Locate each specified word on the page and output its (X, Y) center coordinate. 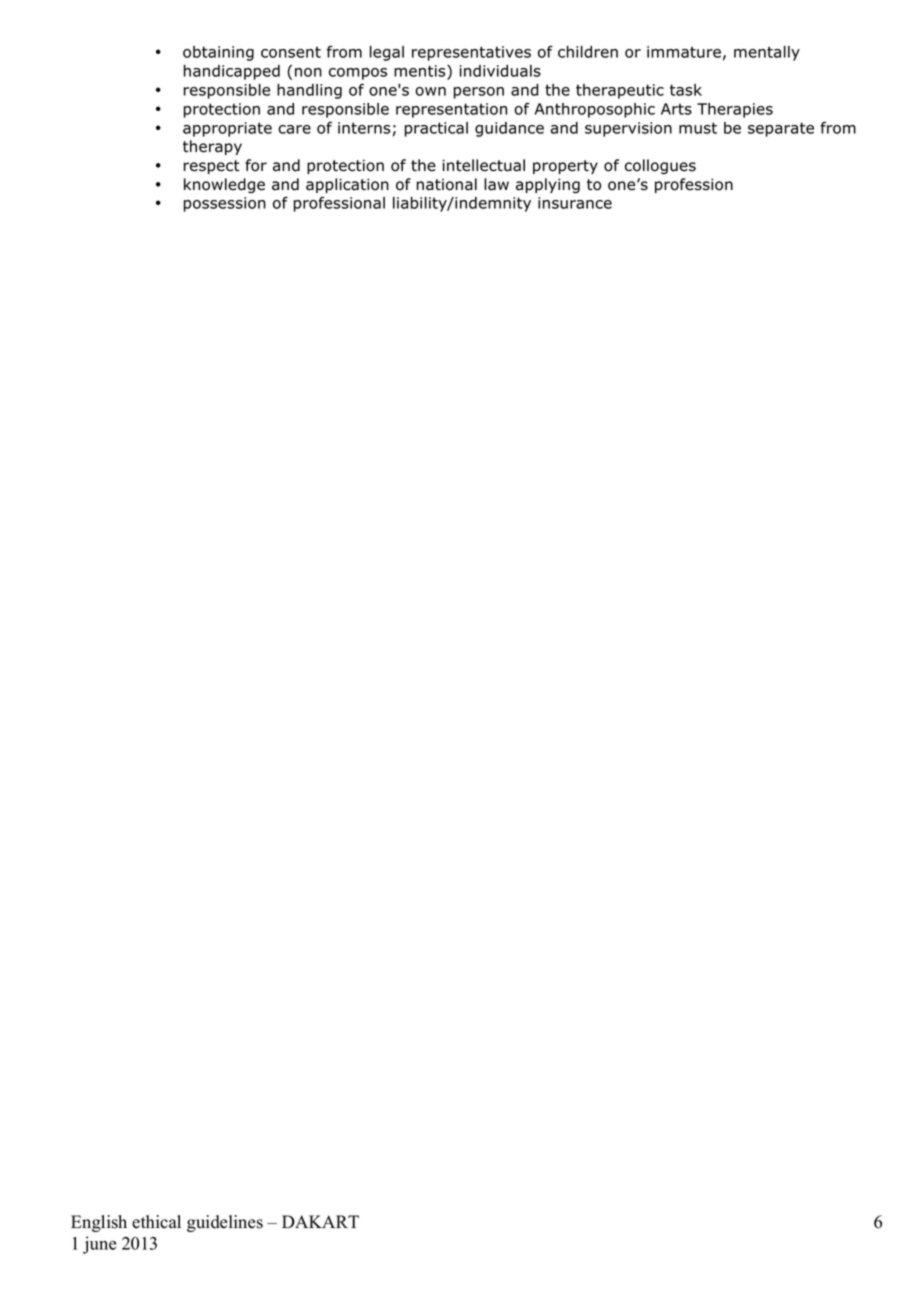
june (99, 1245)
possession (225, 204)
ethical (156, 1222)
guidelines (225, 1223)
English (99, 1223)
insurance (575, 203)
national (447, 184)
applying (548, 186)
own (430, 91)
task (686, 90)
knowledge (224, 185)
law (496, 184)
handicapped (232, 72)
